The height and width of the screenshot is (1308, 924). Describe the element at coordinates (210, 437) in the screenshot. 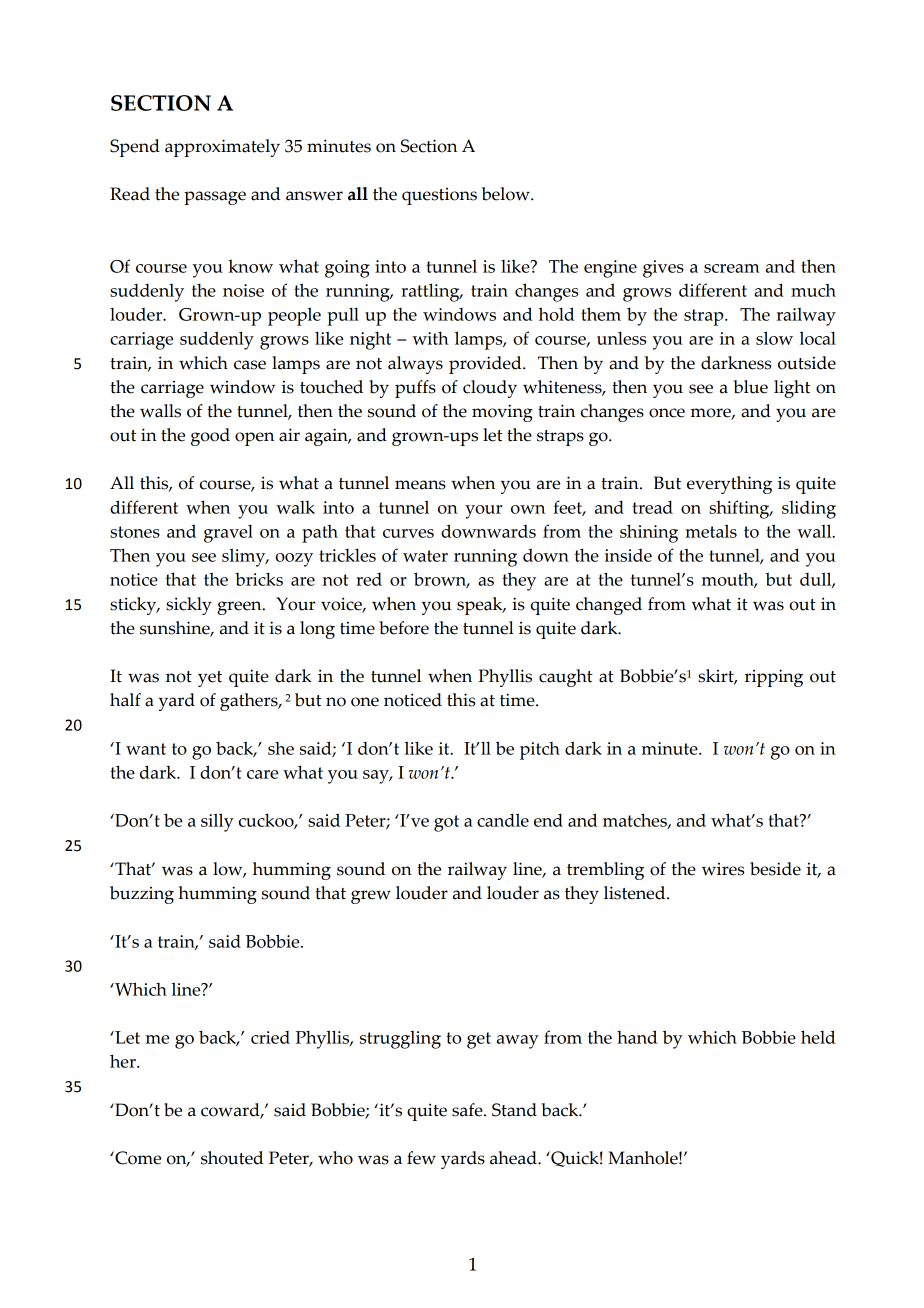

I see `good` at that location.
